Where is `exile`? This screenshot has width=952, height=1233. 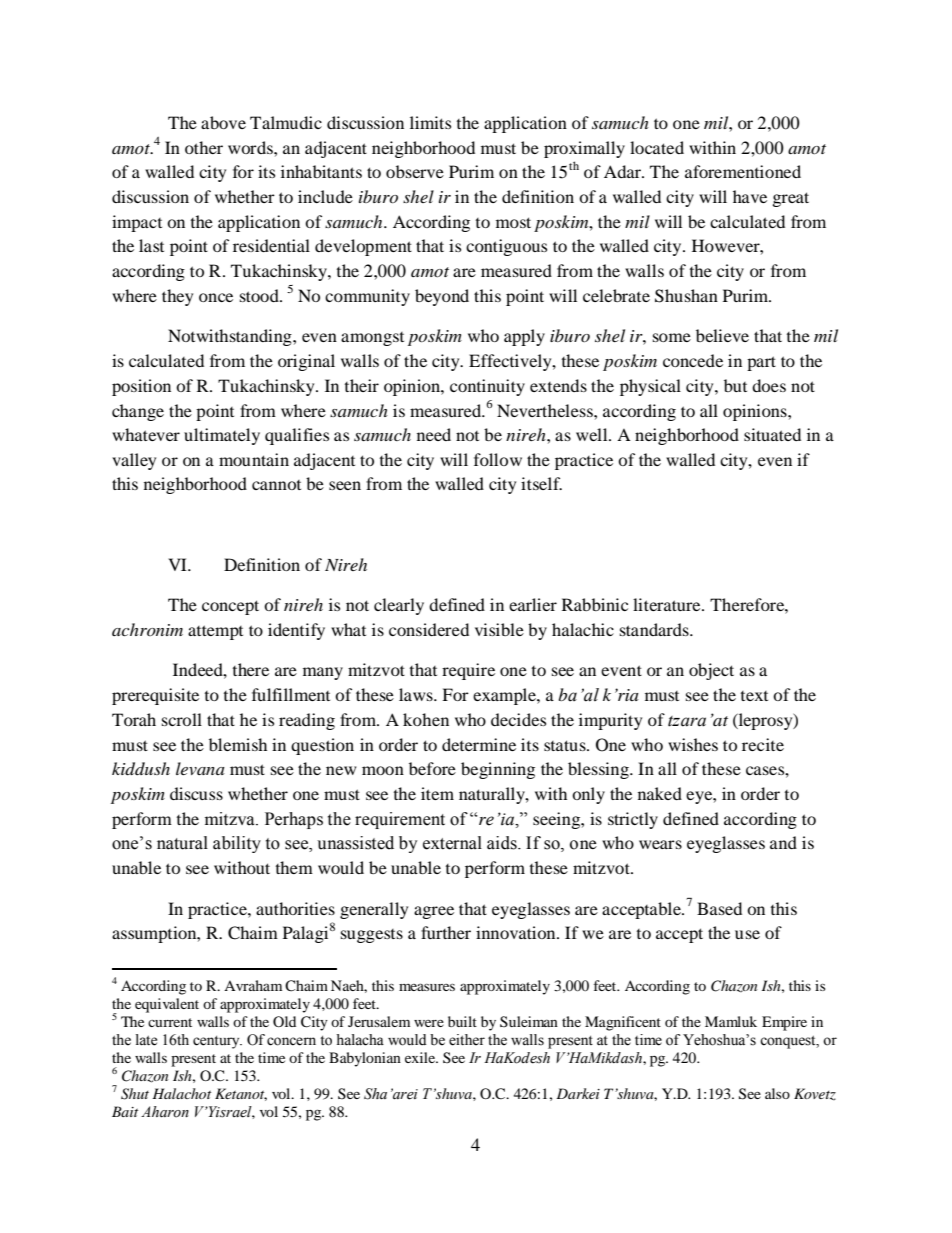
exile is located at coordinates (421, 1057).
